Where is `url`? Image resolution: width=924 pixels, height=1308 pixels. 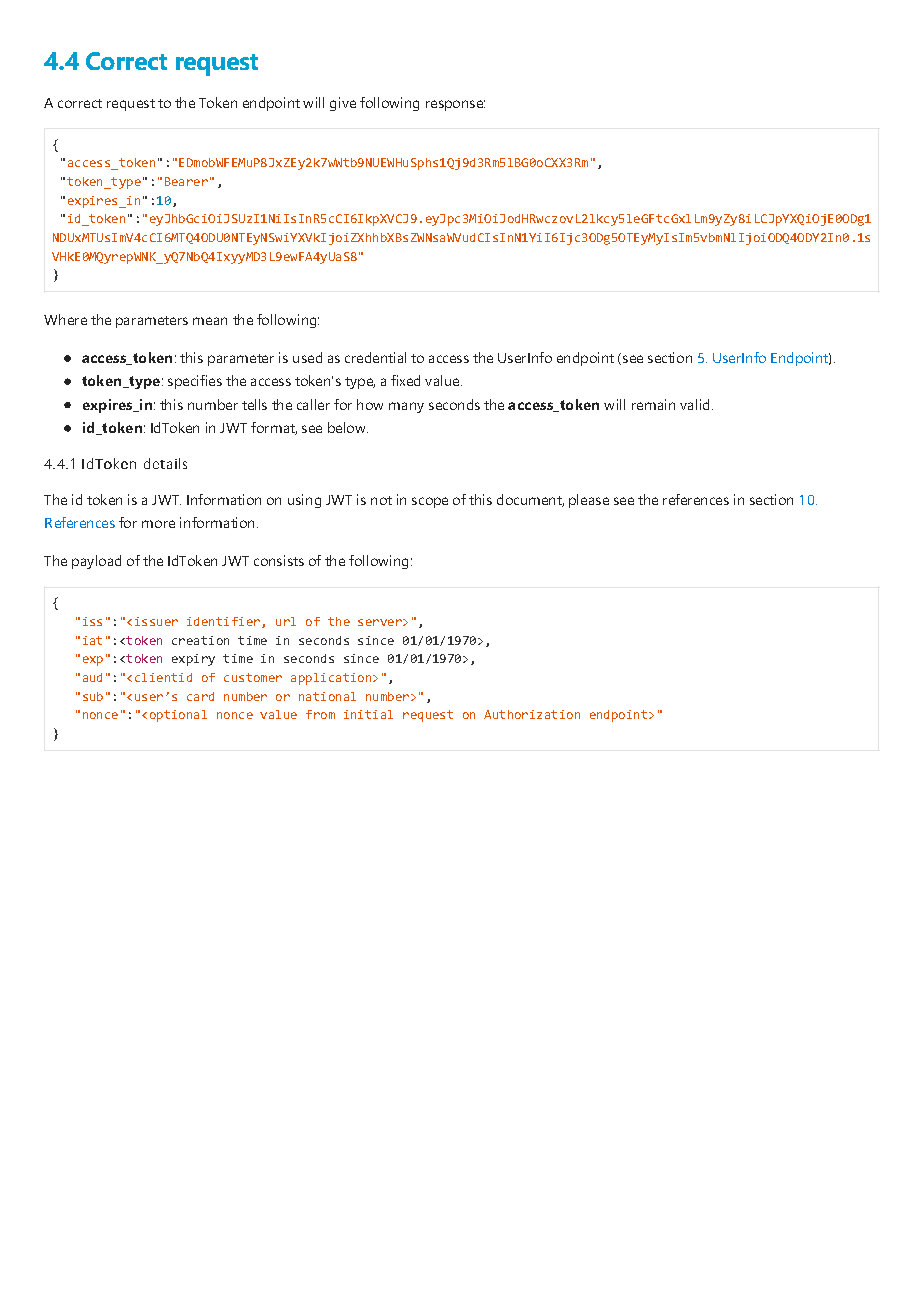
url is located at coordinates (286, 621).
